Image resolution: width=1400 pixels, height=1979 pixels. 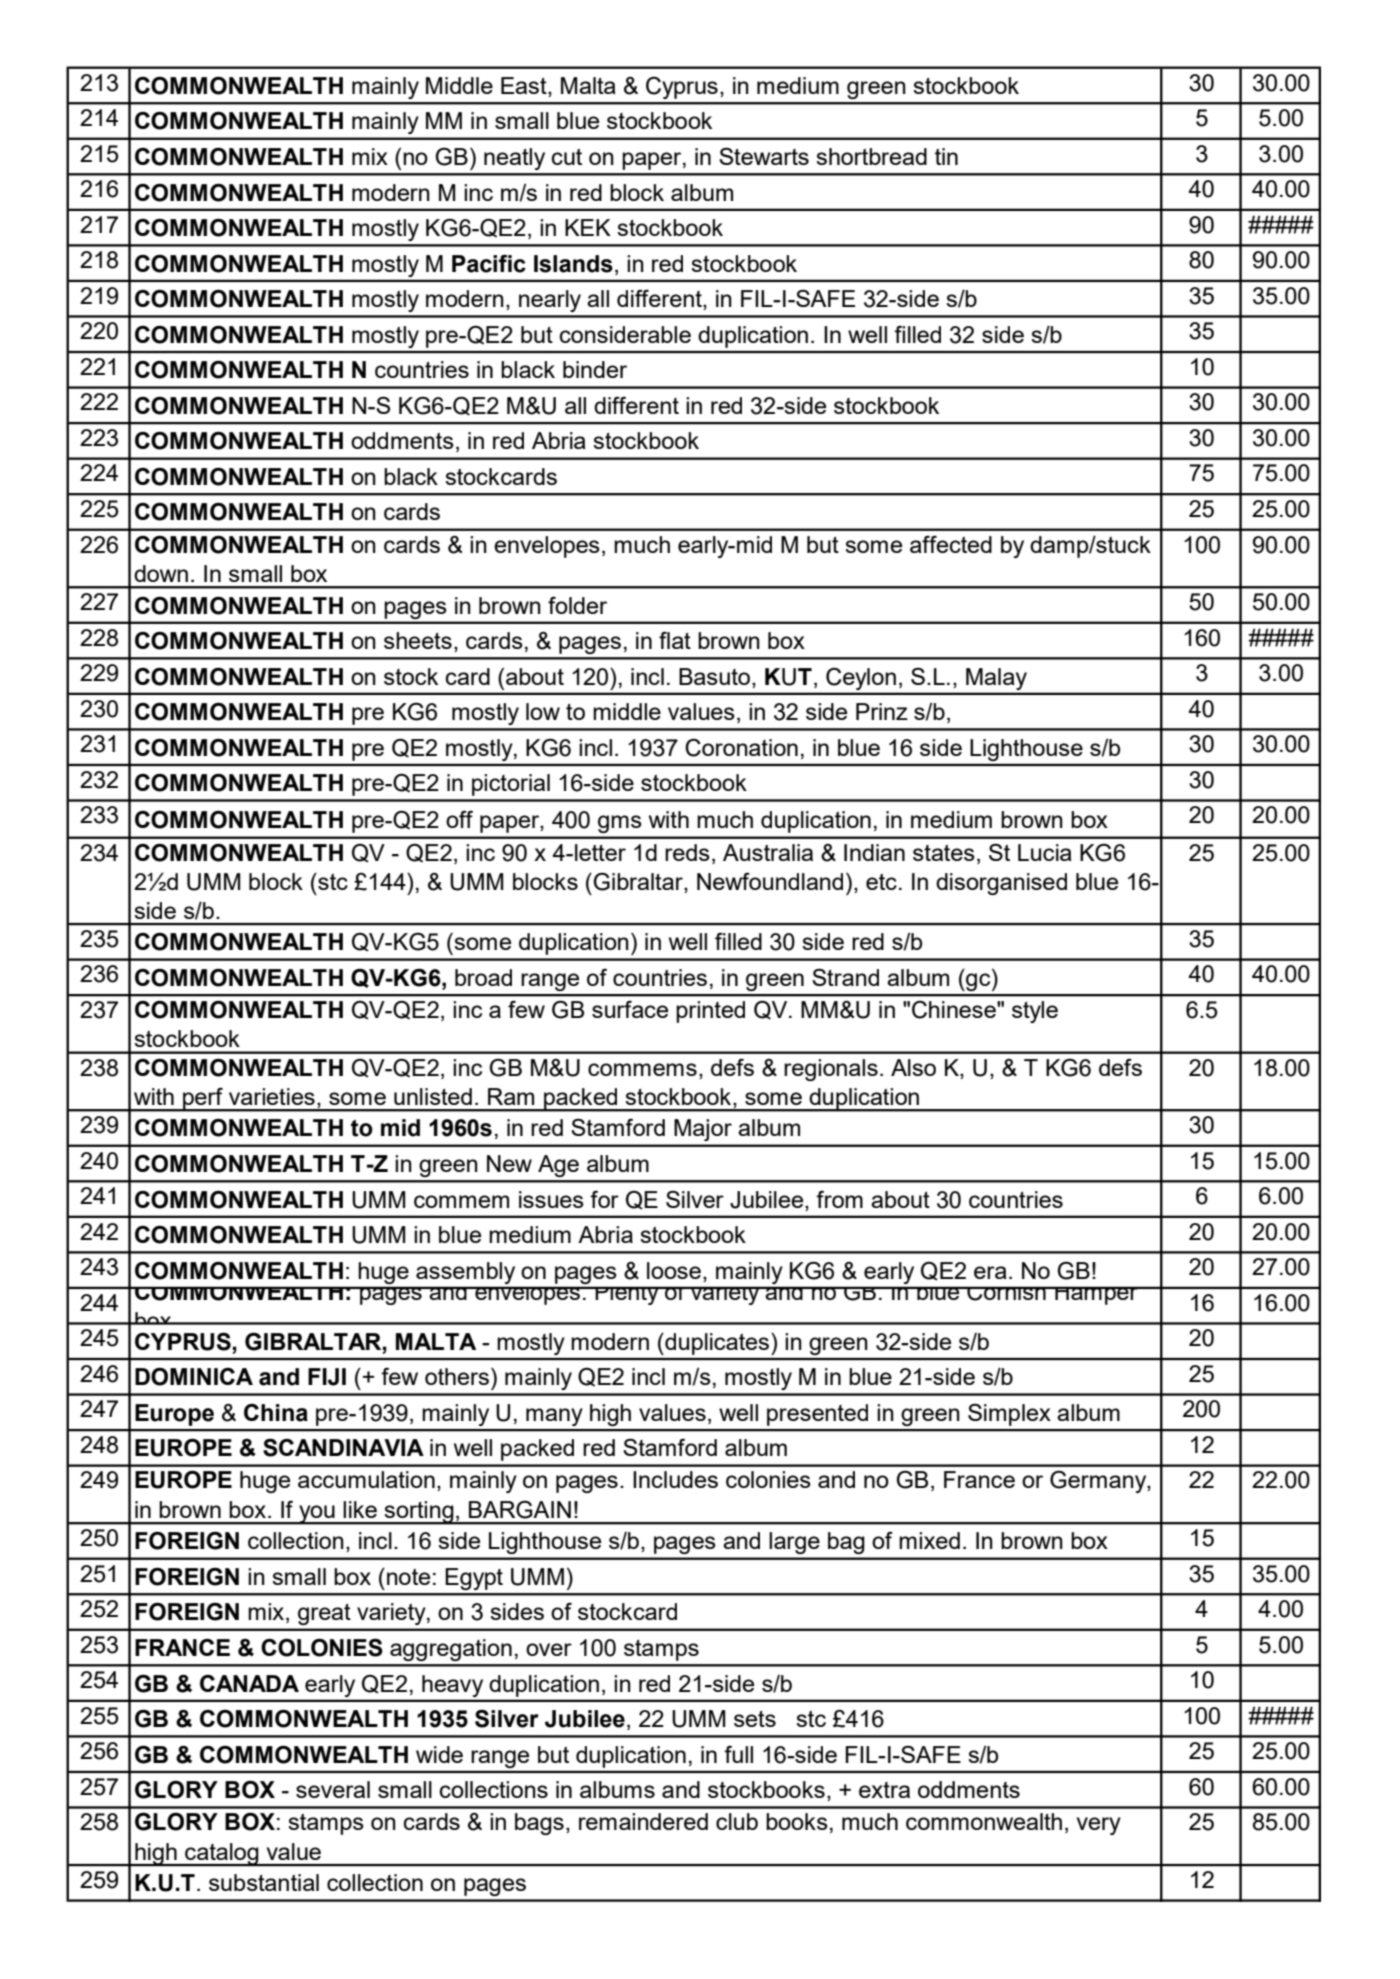 I want to click on FIJI, so click(x=327, y=1377).
